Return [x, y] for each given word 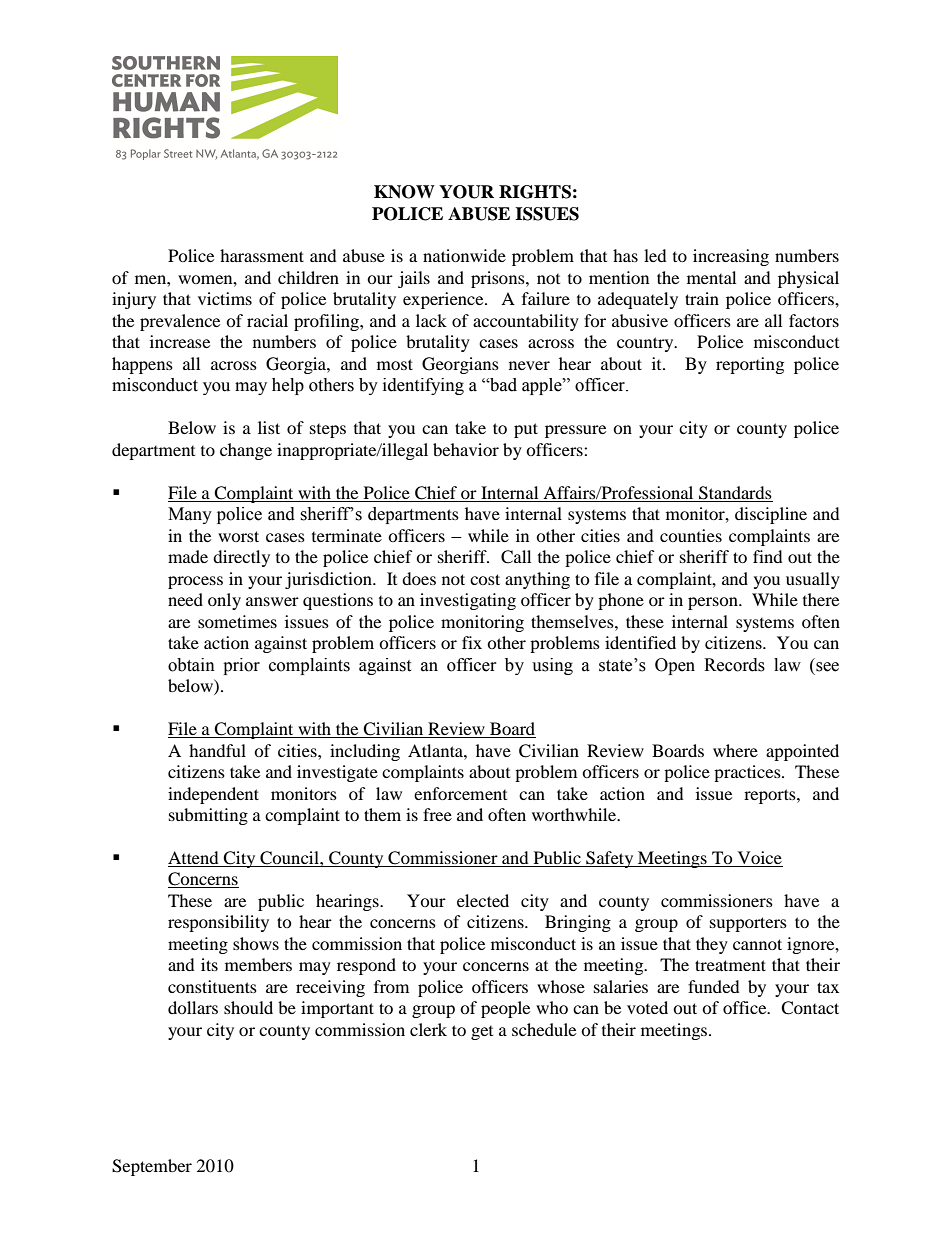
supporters [748, 924]
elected [483, 900]
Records [734, 665]
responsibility [218, 923]
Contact [810, 1008]
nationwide [464, 255]
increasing [731, 257]
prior [241, 666]
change [246, 451]
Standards [735, 493]
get [482, 1033]
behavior [466, 449]
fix [472, 642]
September [152, 1167]
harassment [262, 255]
